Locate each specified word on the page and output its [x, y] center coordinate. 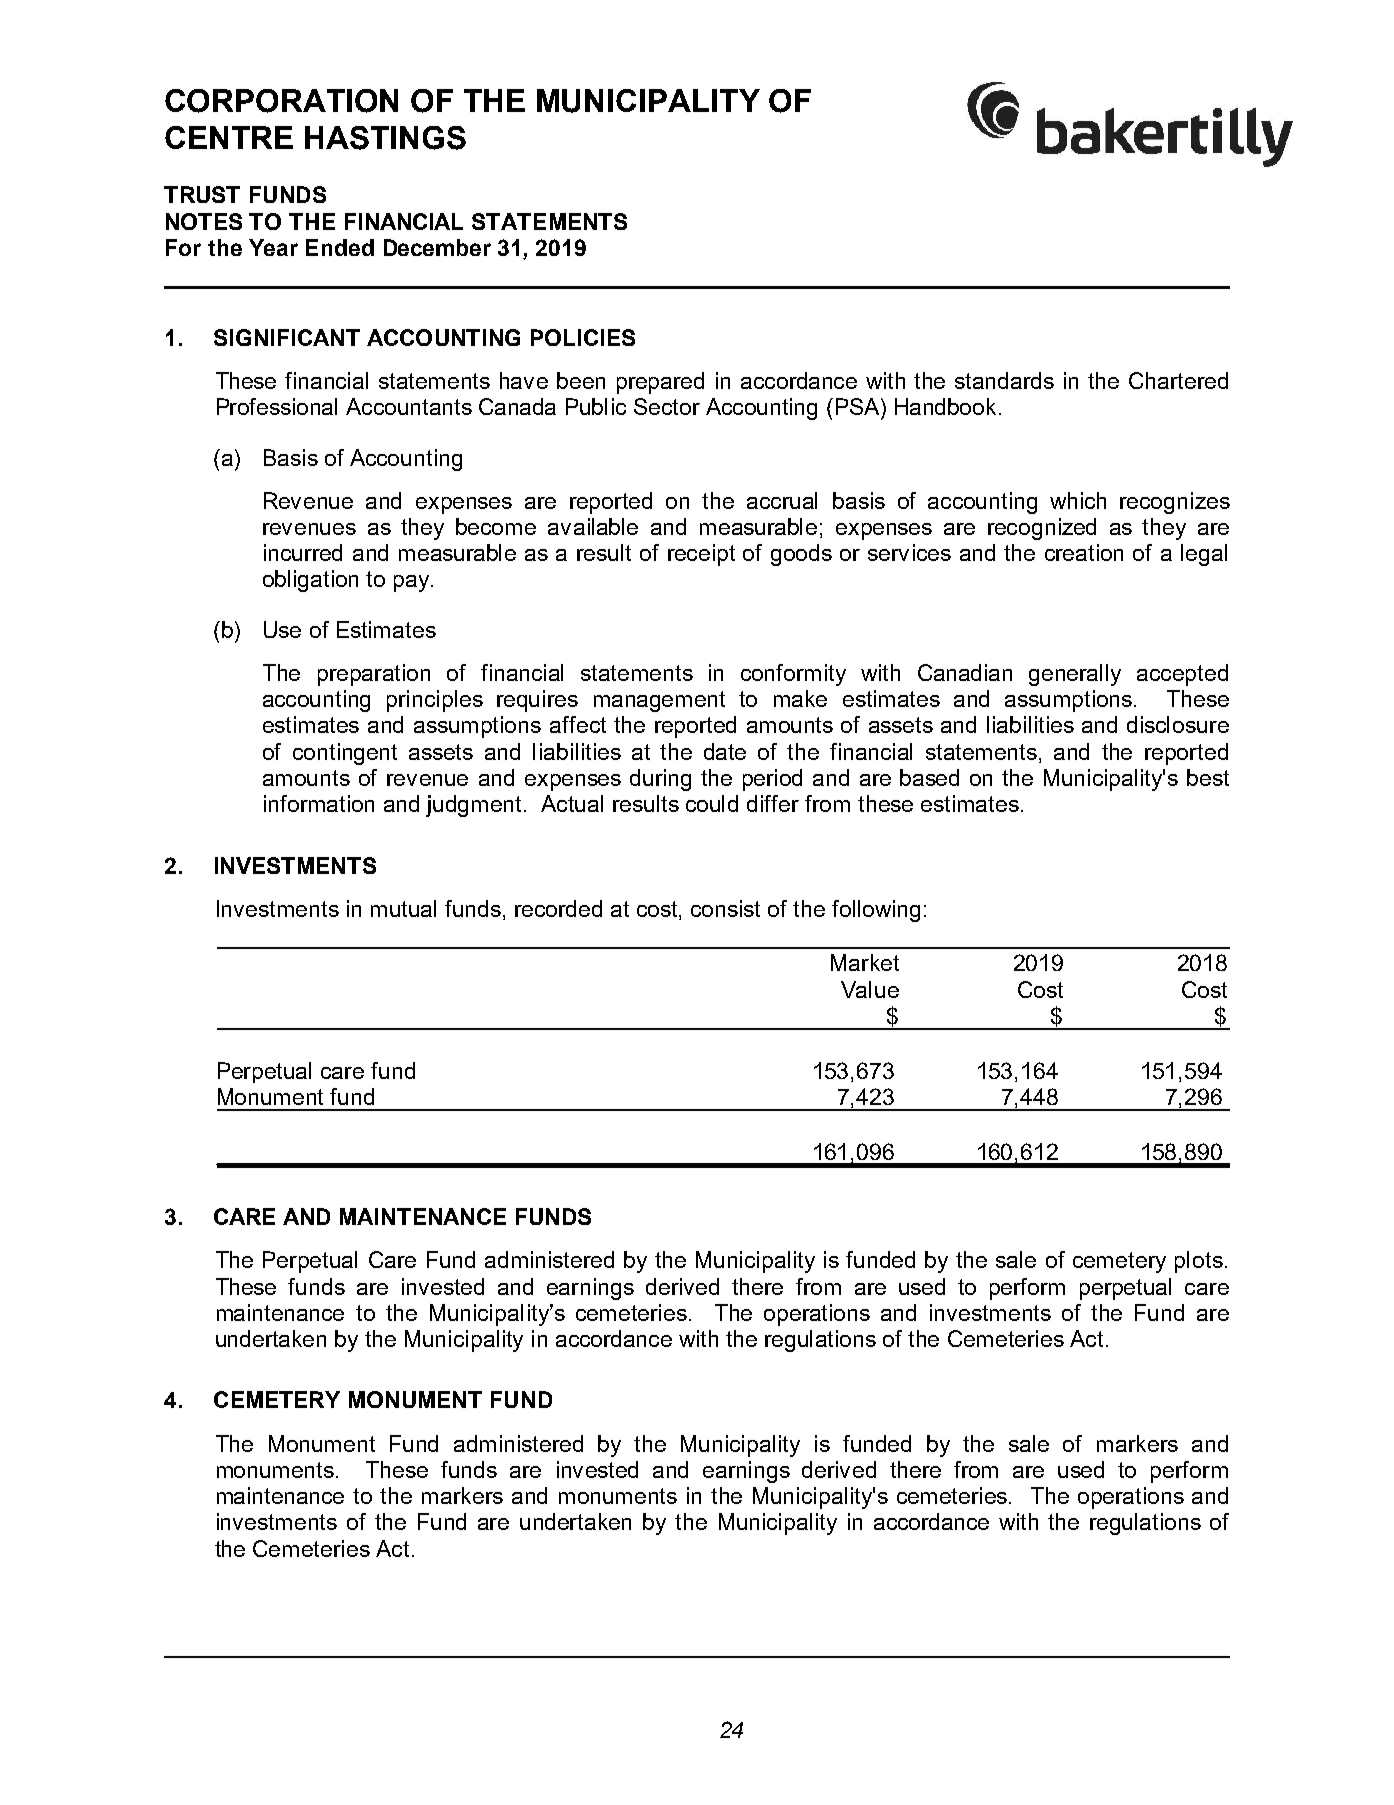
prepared [660, 383]
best [1208, 777]
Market [865, 962]
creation [1084, 552]
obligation [310, 581]
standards [1004, 380]
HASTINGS [385, 138]
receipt [701, 555]
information [319, 803]
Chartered [1178, 380]
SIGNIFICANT [287, 337]
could [712, 803]
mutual [403, 908]
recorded [558, 908]
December [437, 247]
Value [870, 989]
